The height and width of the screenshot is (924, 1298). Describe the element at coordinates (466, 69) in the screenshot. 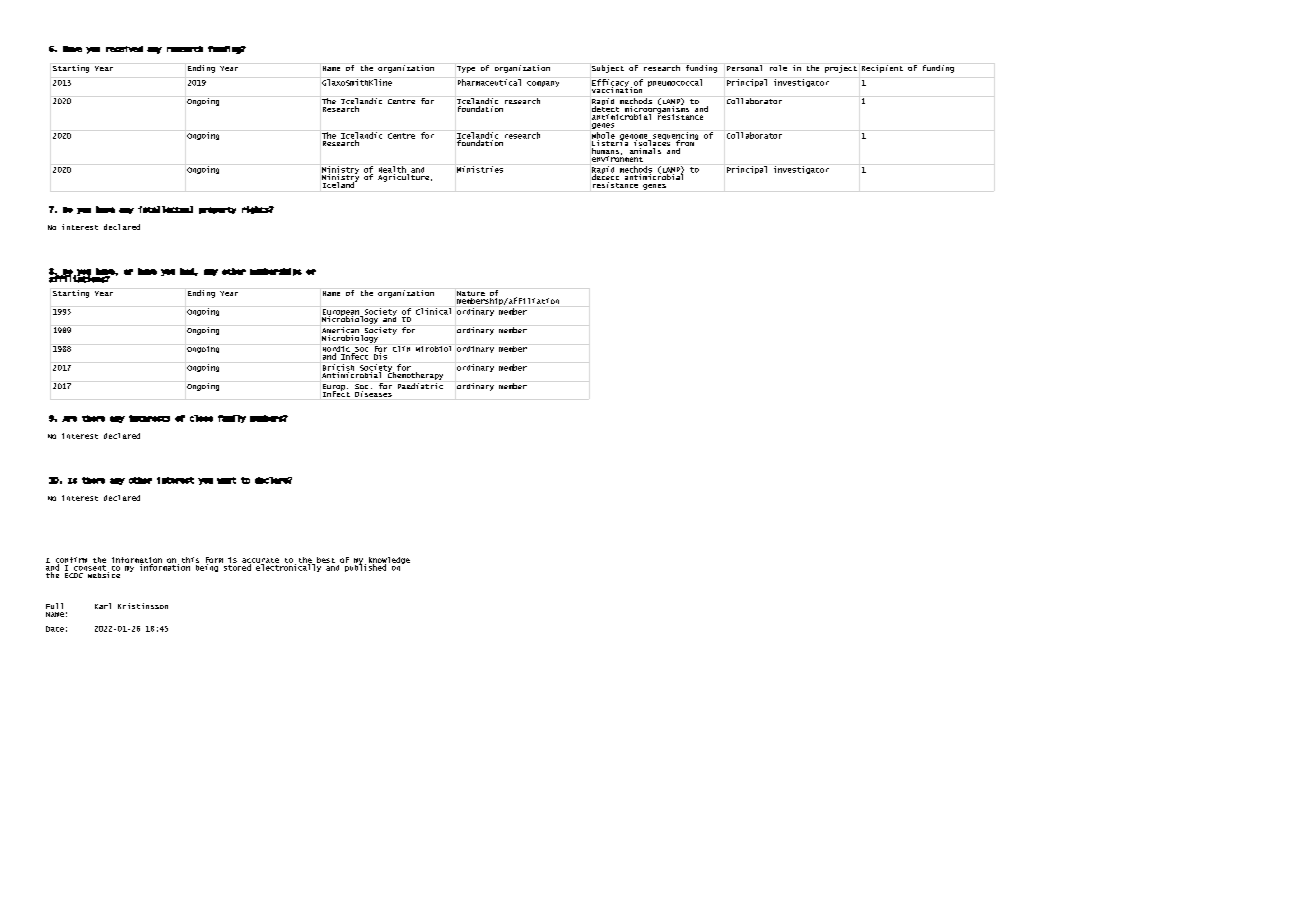

I see `Type` at that location.
